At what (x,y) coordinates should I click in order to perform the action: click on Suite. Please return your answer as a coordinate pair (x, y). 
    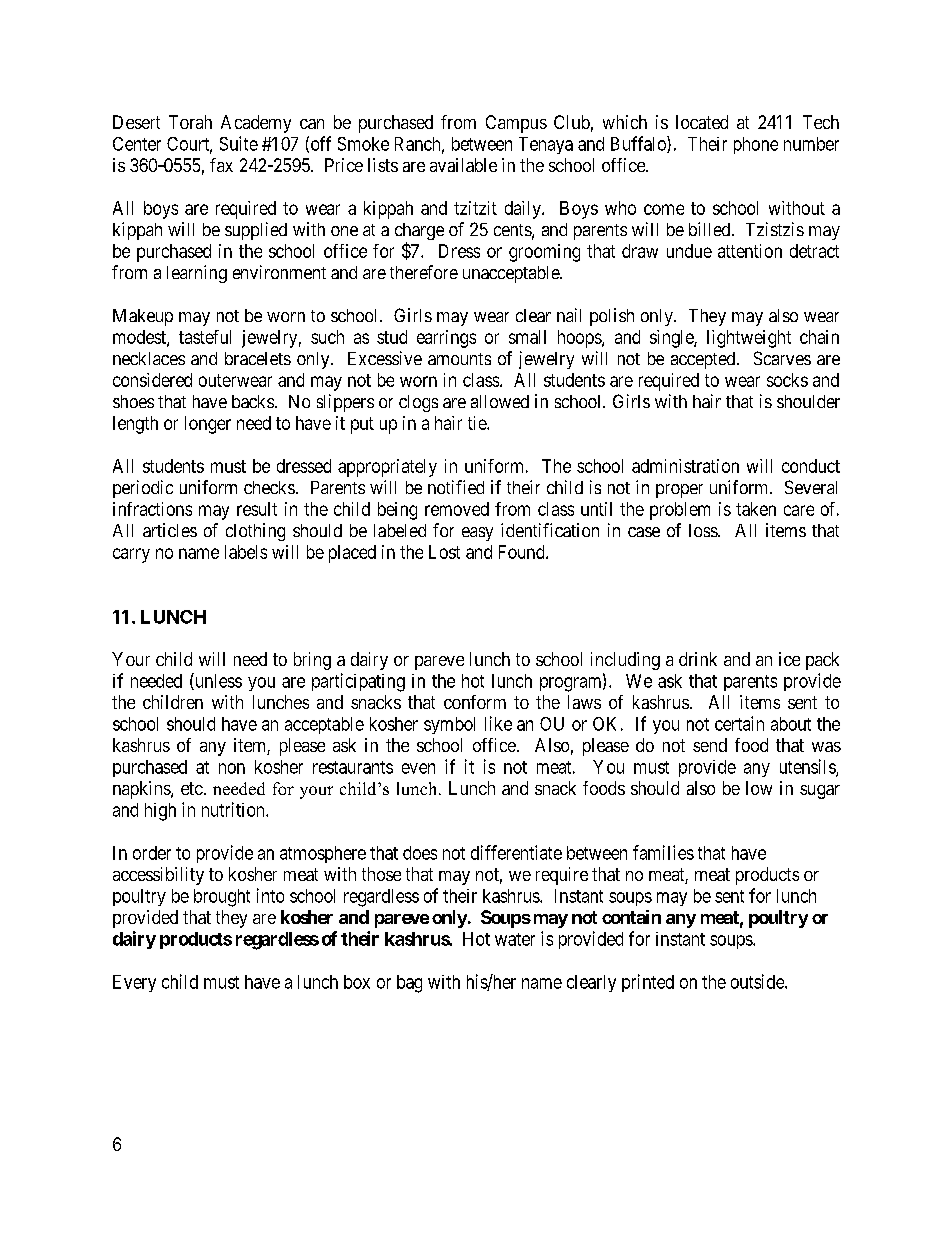
    Looking at the image, I should click on (239, 143).
